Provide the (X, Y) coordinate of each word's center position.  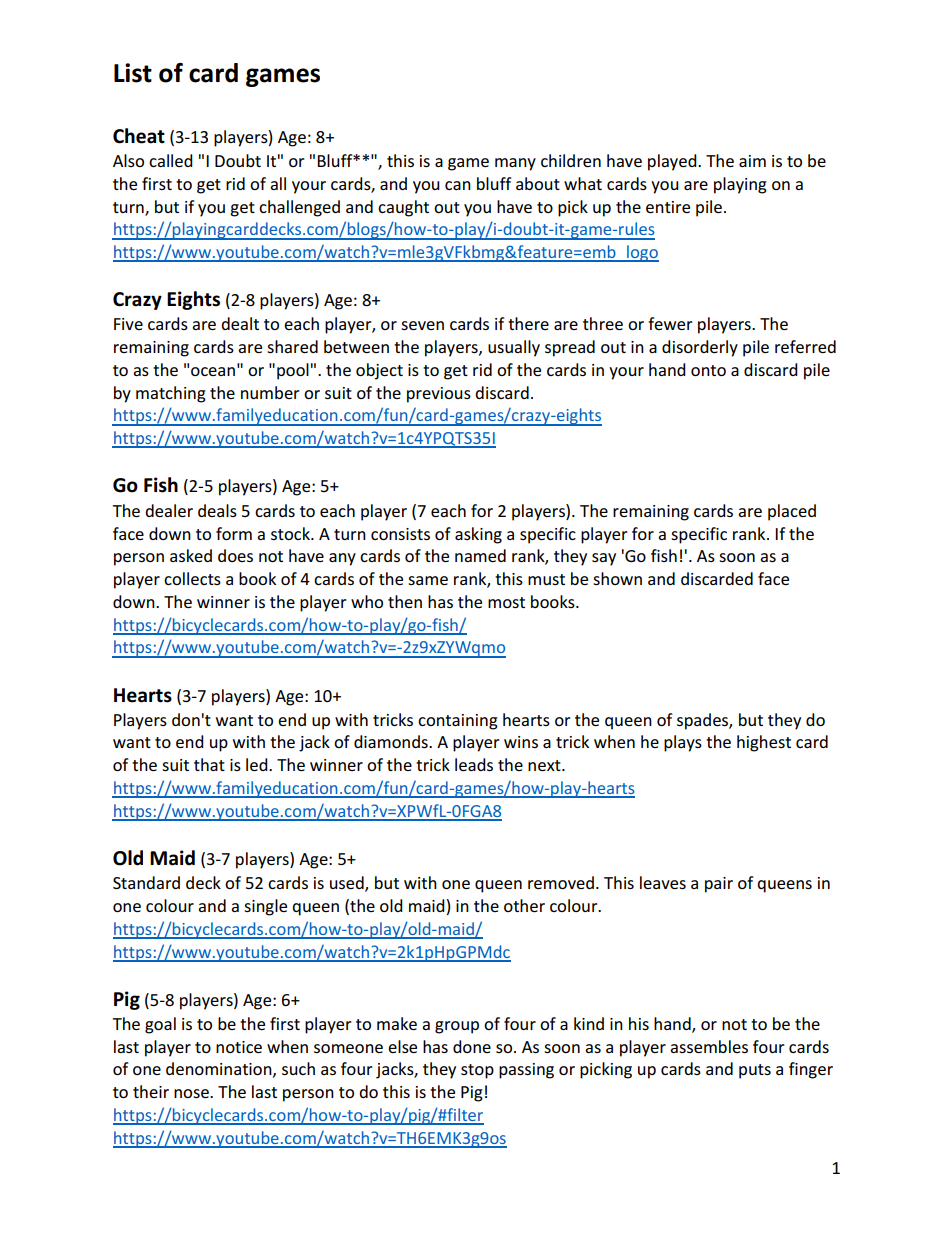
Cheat (139, 136)
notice (239, 1047)
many (515, 164)
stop (477, 1071)
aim (752, 161)
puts (755, 1071)
